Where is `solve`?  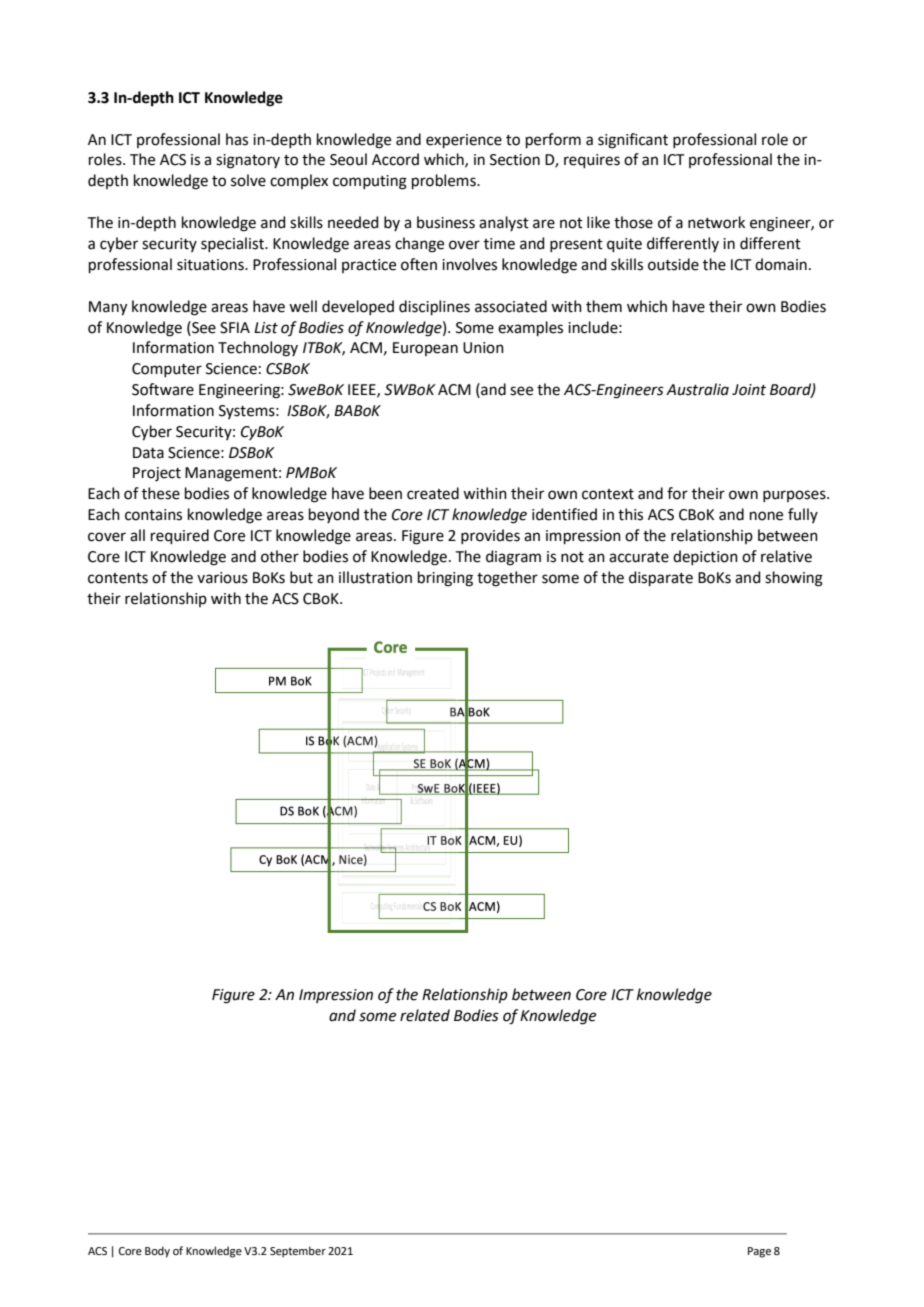 solve is located at coordinates (248, 180).
